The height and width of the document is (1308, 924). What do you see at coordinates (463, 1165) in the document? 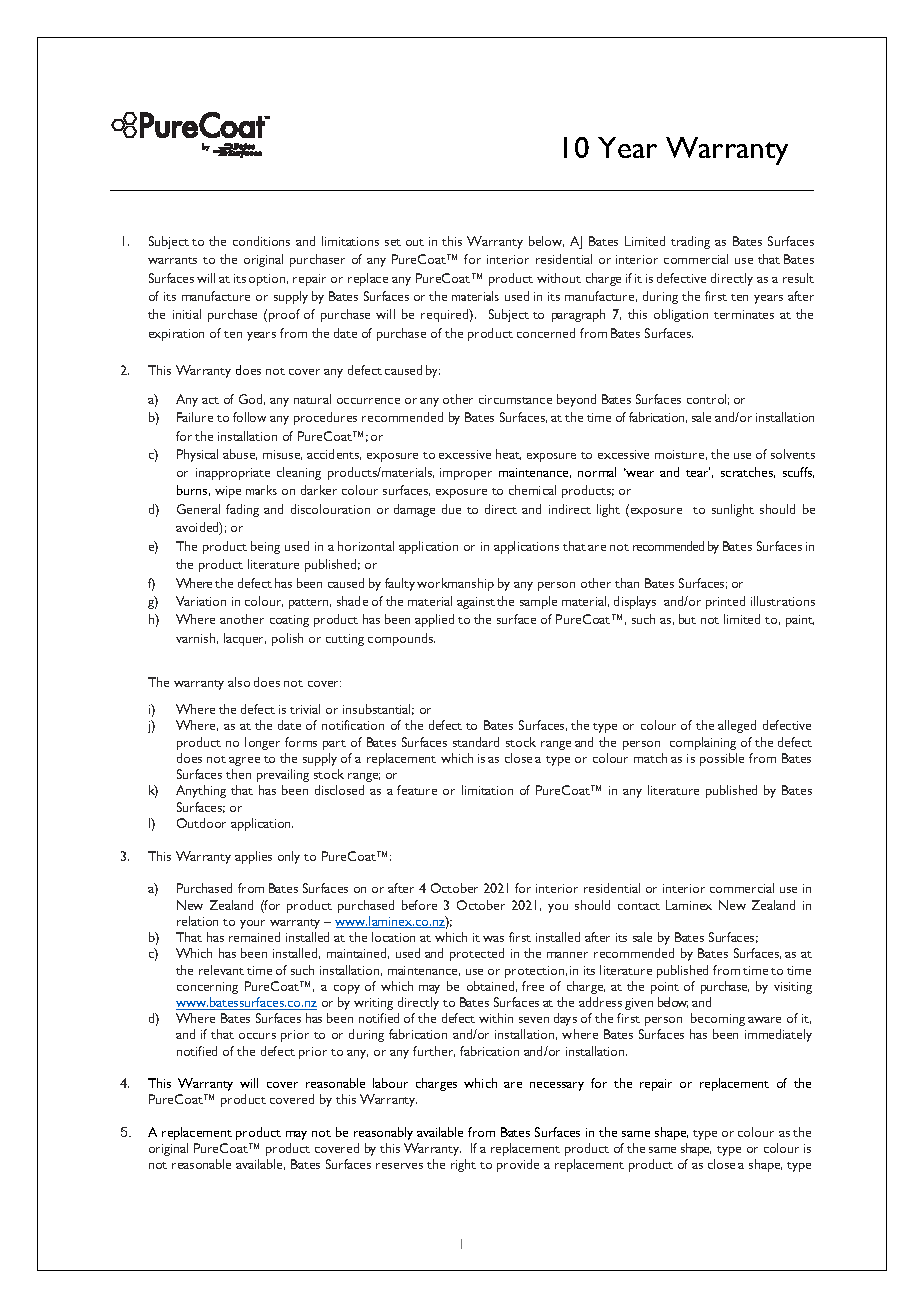
I see `right` at bounding box center [463, 1165].
